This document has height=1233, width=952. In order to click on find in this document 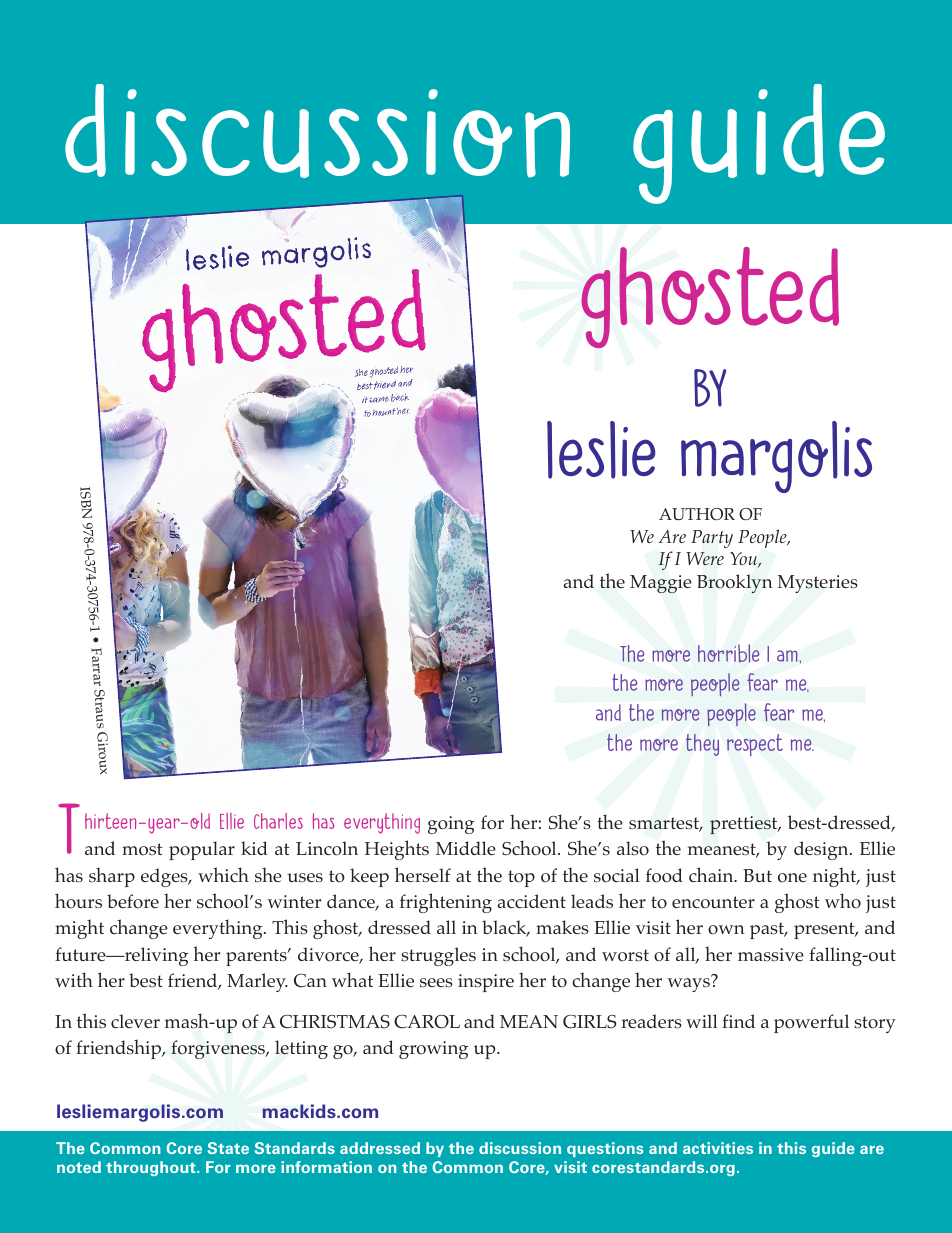, I will do `click(738, 1021)`.
